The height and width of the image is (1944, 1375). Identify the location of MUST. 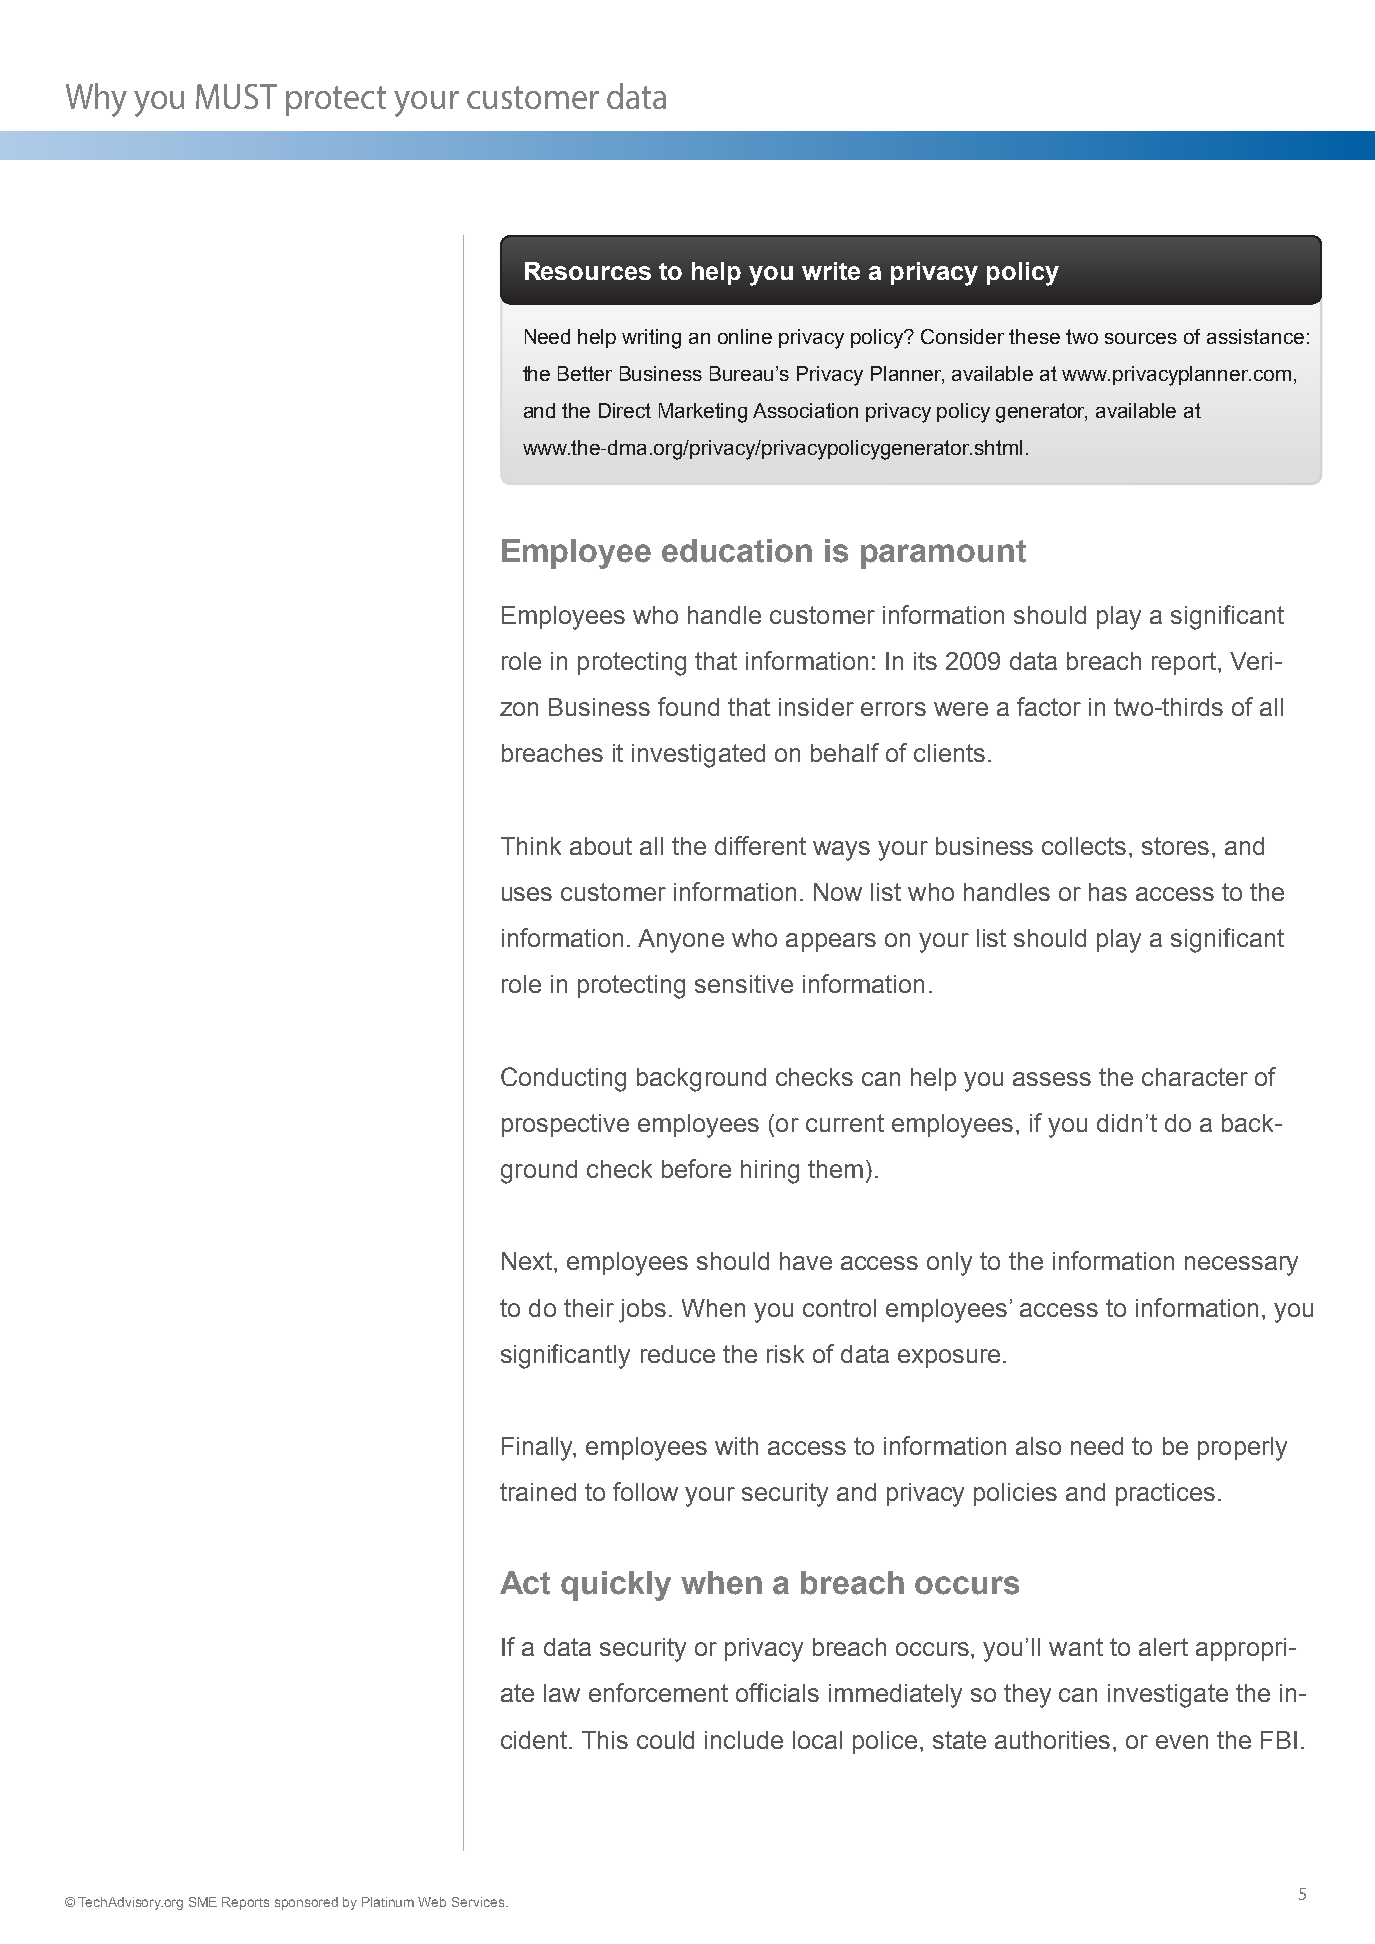
(236, 96).
